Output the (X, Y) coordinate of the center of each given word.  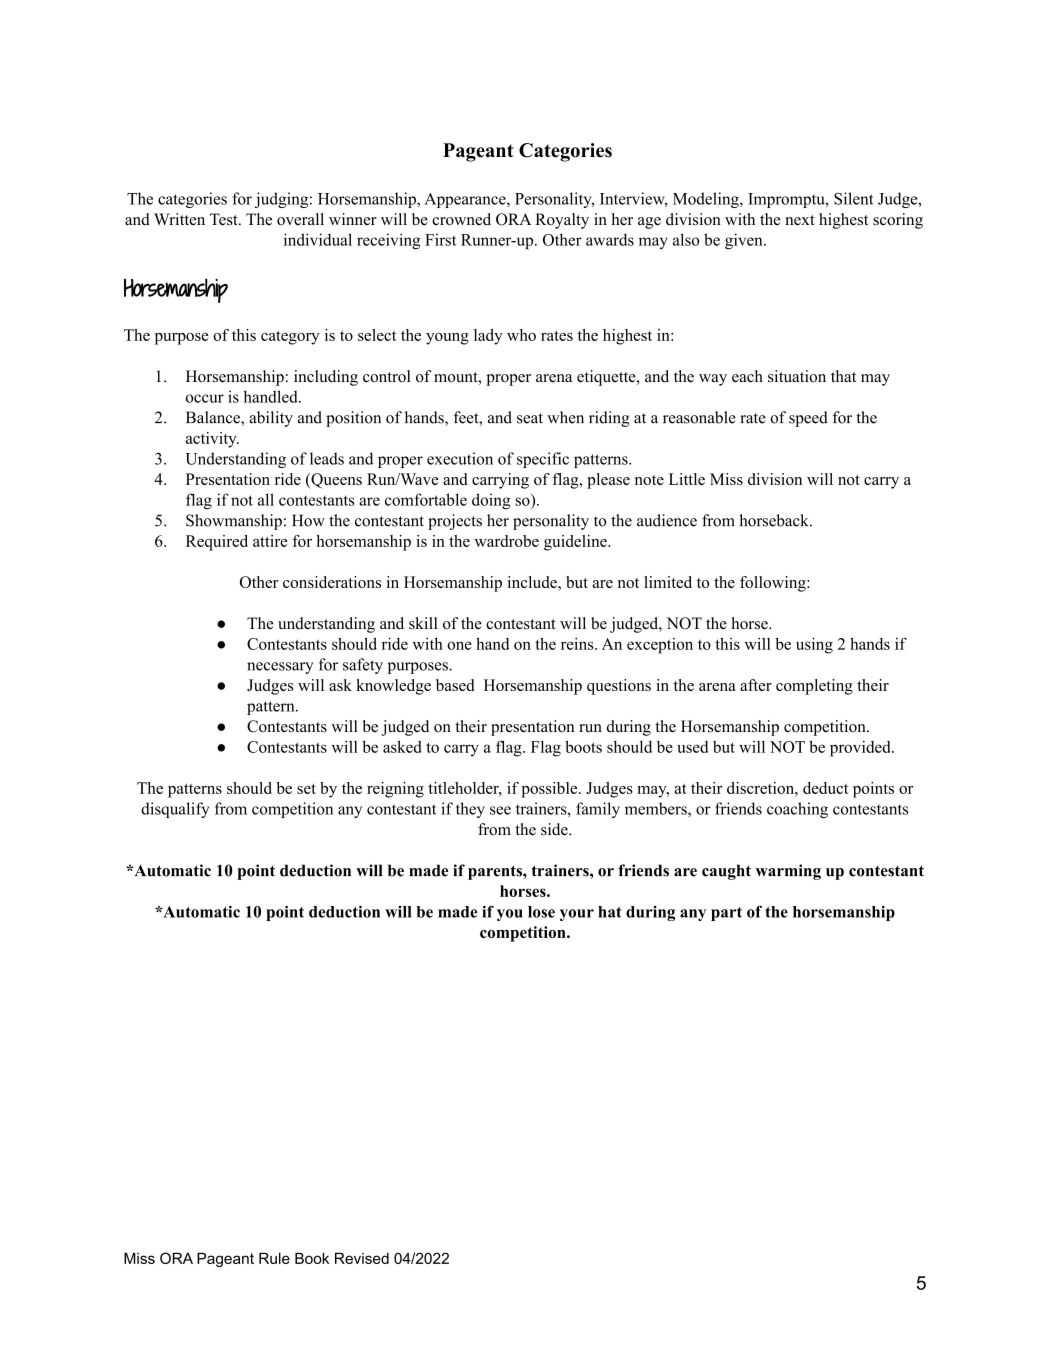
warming (788, 872)
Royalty (562, 221)
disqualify (175, 810)
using (814, 645)
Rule (274, 1258)
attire (270, 541)
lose (541, 912)
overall (300, 219)
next (800, 220)
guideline (576, 543)
